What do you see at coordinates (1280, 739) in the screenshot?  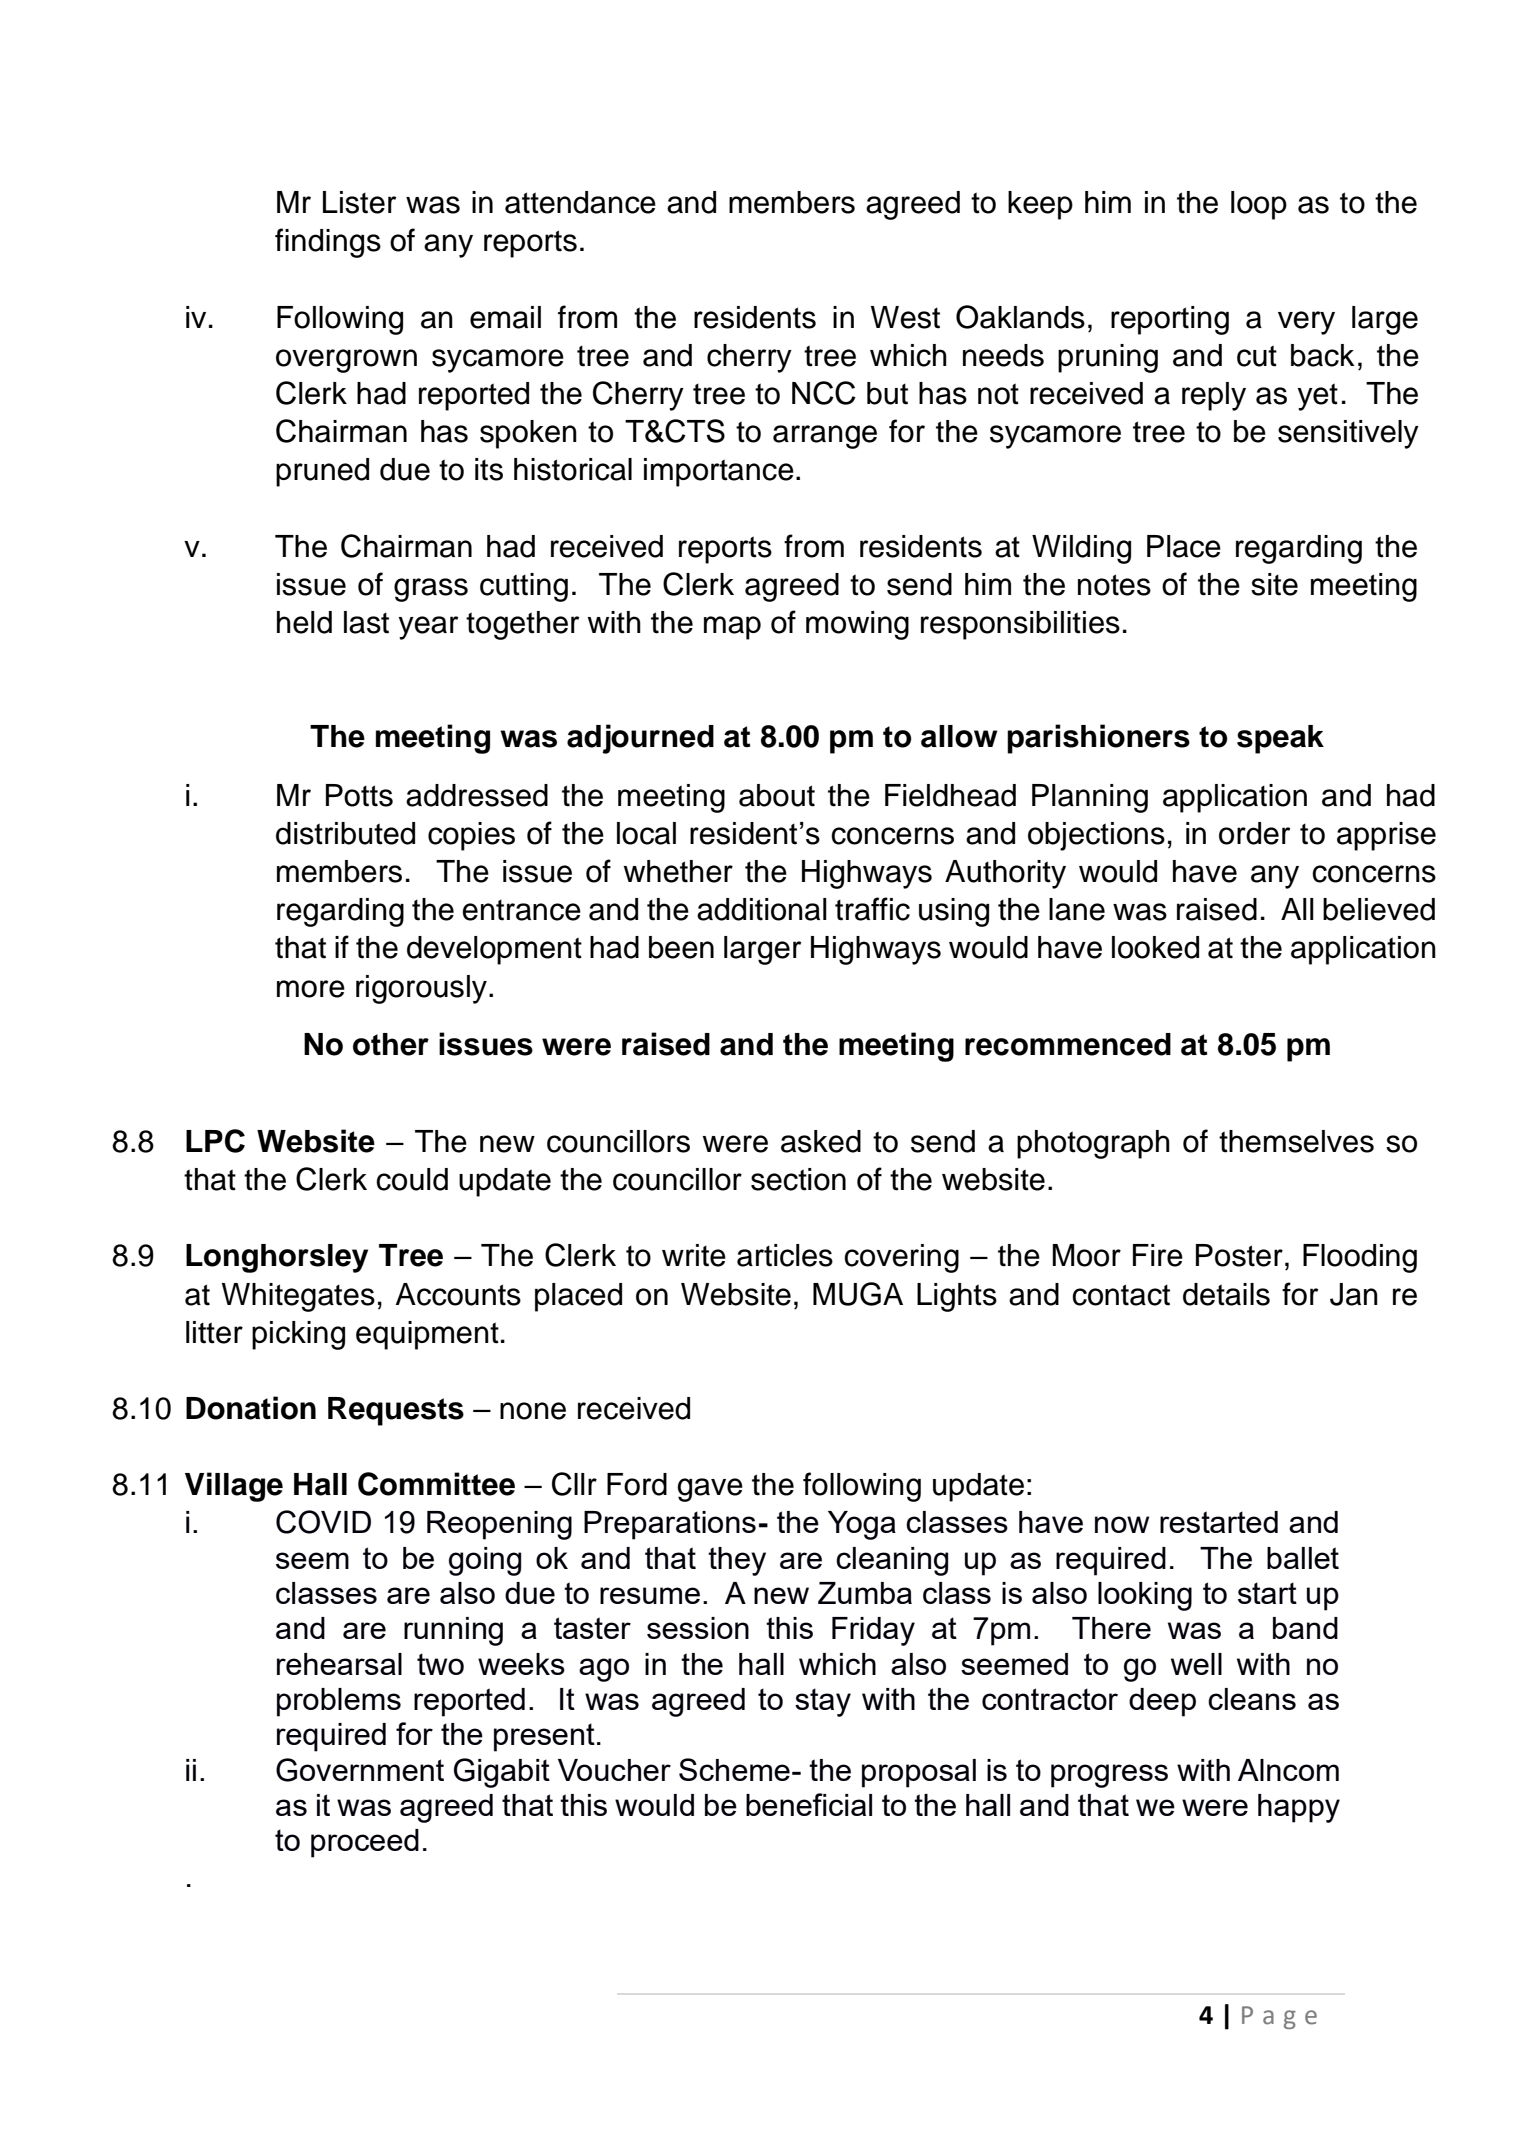 I see `speak` at bounding box center [1280, 739].
